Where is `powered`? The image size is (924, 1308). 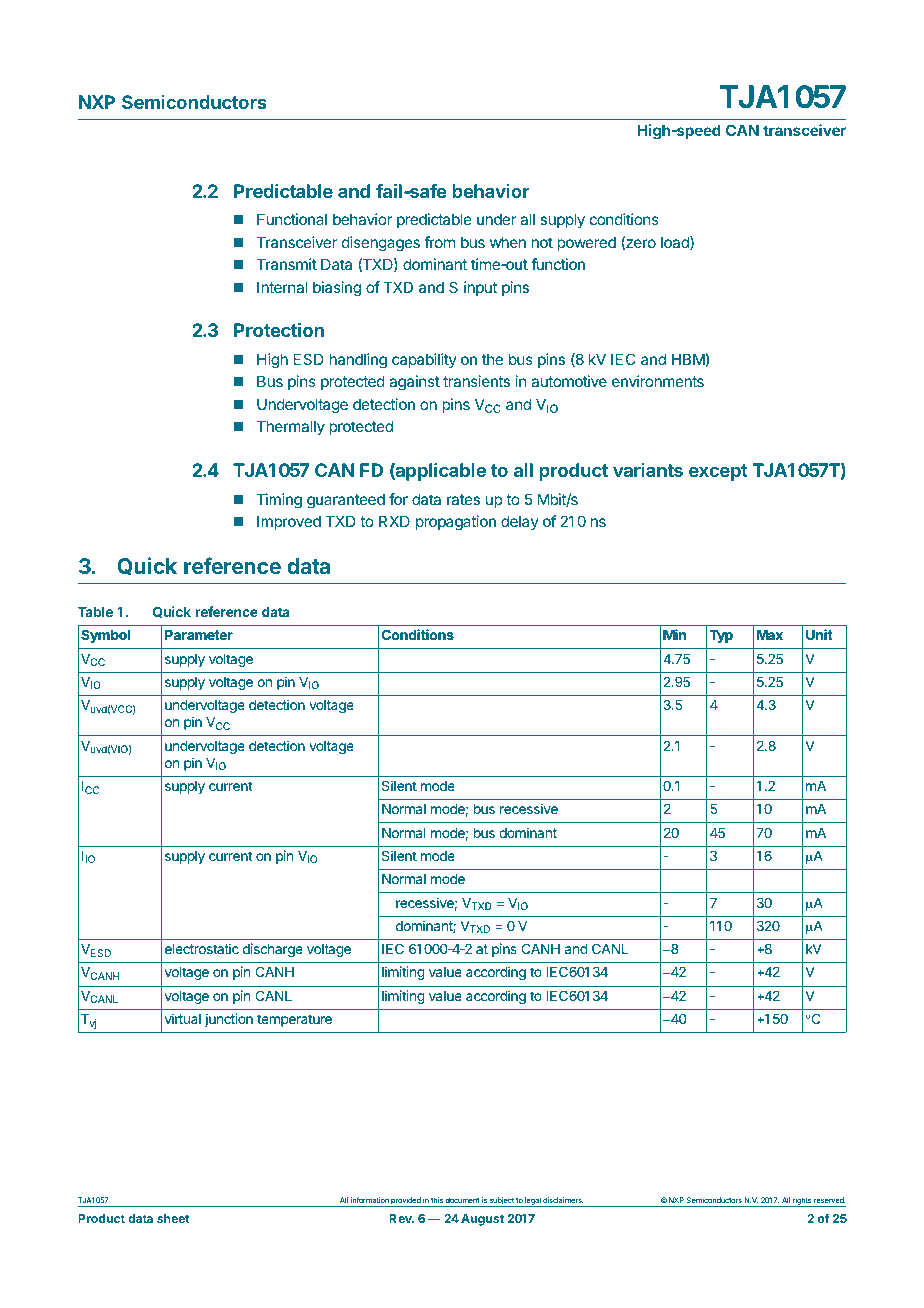
powered is located at coordinates (586, 243).
